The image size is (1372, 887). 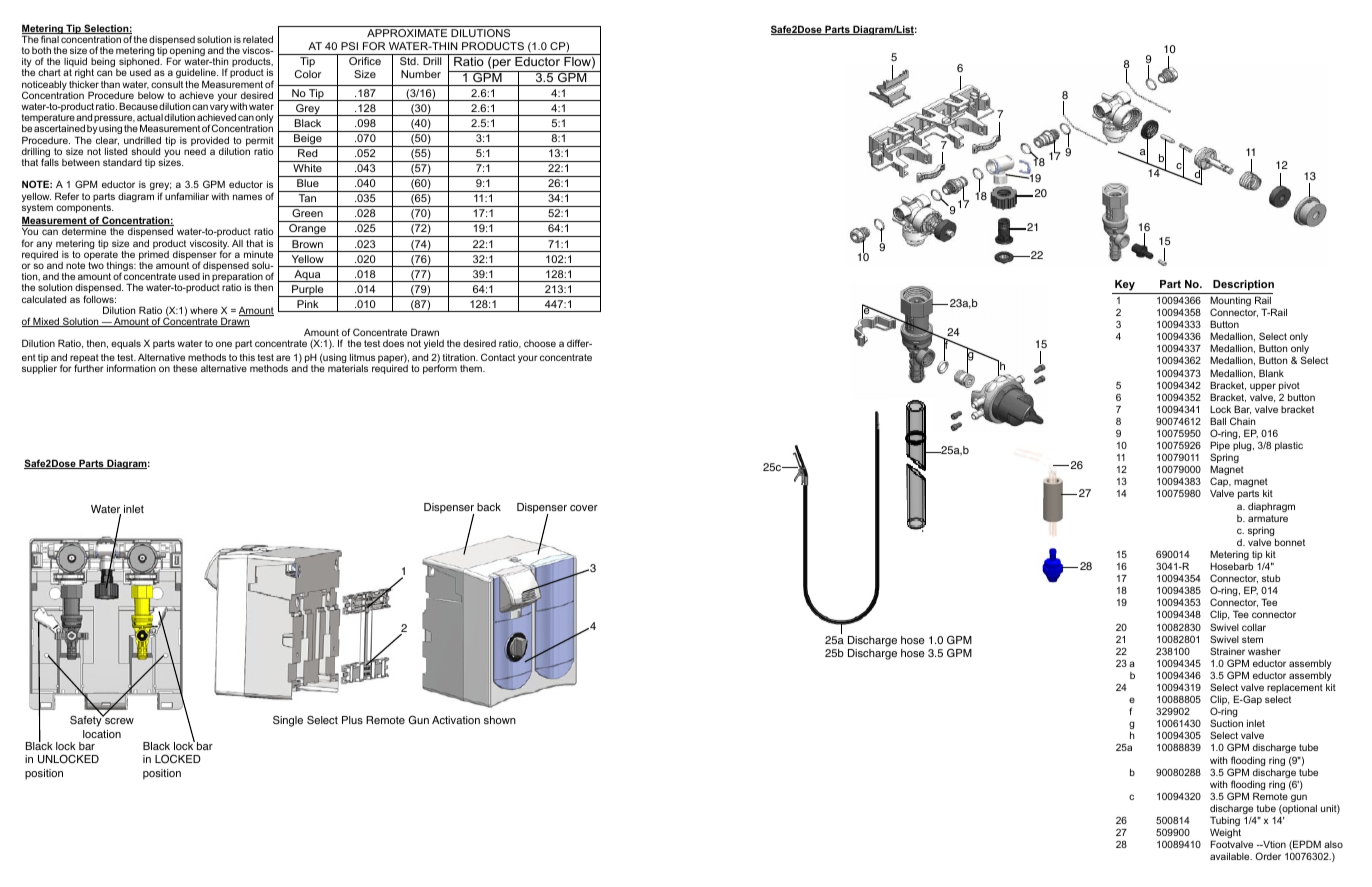 What do you see at coordinates (288, 721) in the screenshot?
I see `Single` at bounding box center [288, 721].
